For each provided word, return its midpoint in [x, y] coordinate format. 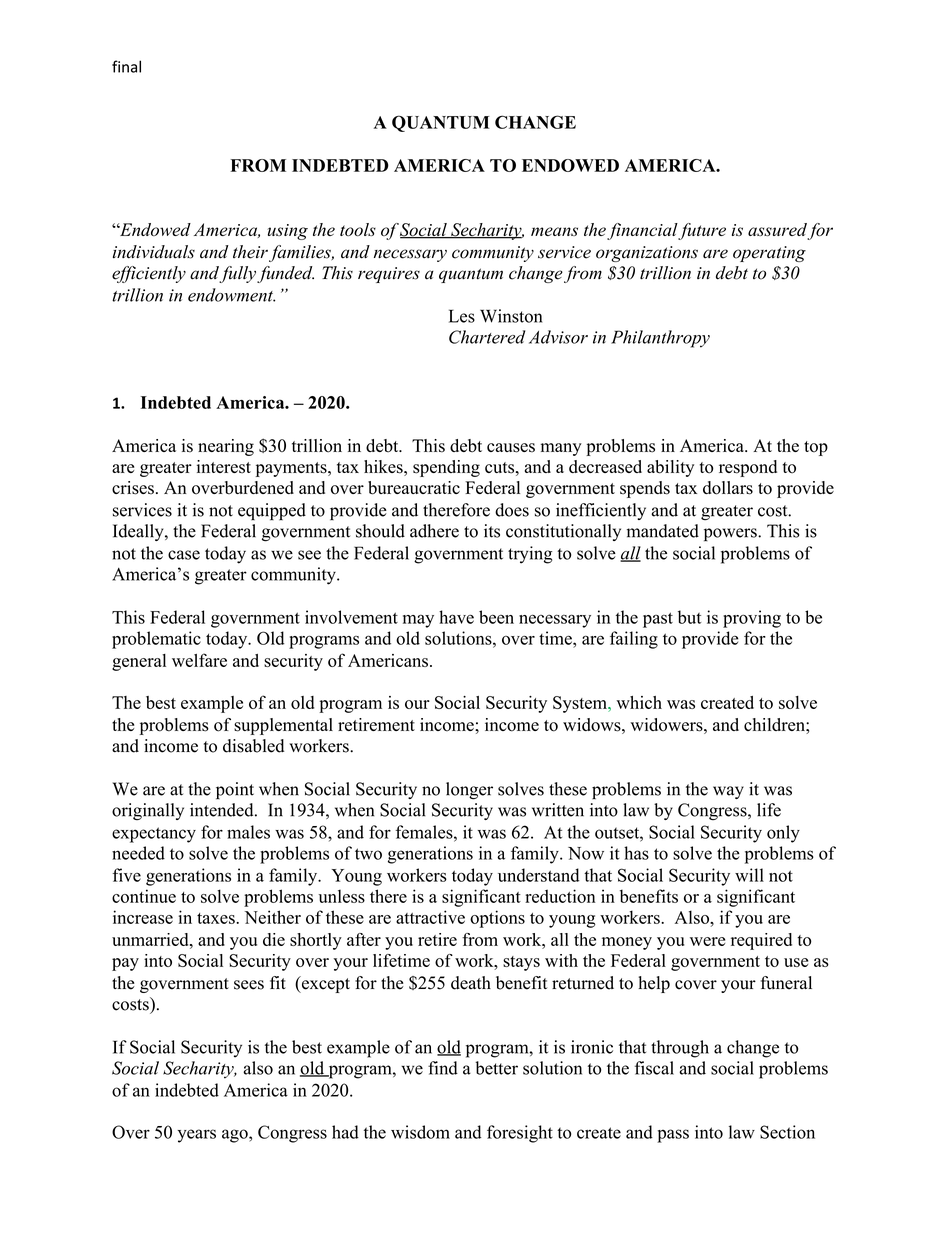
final [126, 66]
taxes [217, 918]
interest [224, 467]
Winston [511, 316]
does [512, 510]
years [196, 1136]
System [581, 704]
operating [769, 254]
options [497, 919]
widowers [666, 725]
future [701, 231]
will [749, 875]
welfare [199, 660]
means [554, 231]
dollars [728, 488]
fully [237, 274]
